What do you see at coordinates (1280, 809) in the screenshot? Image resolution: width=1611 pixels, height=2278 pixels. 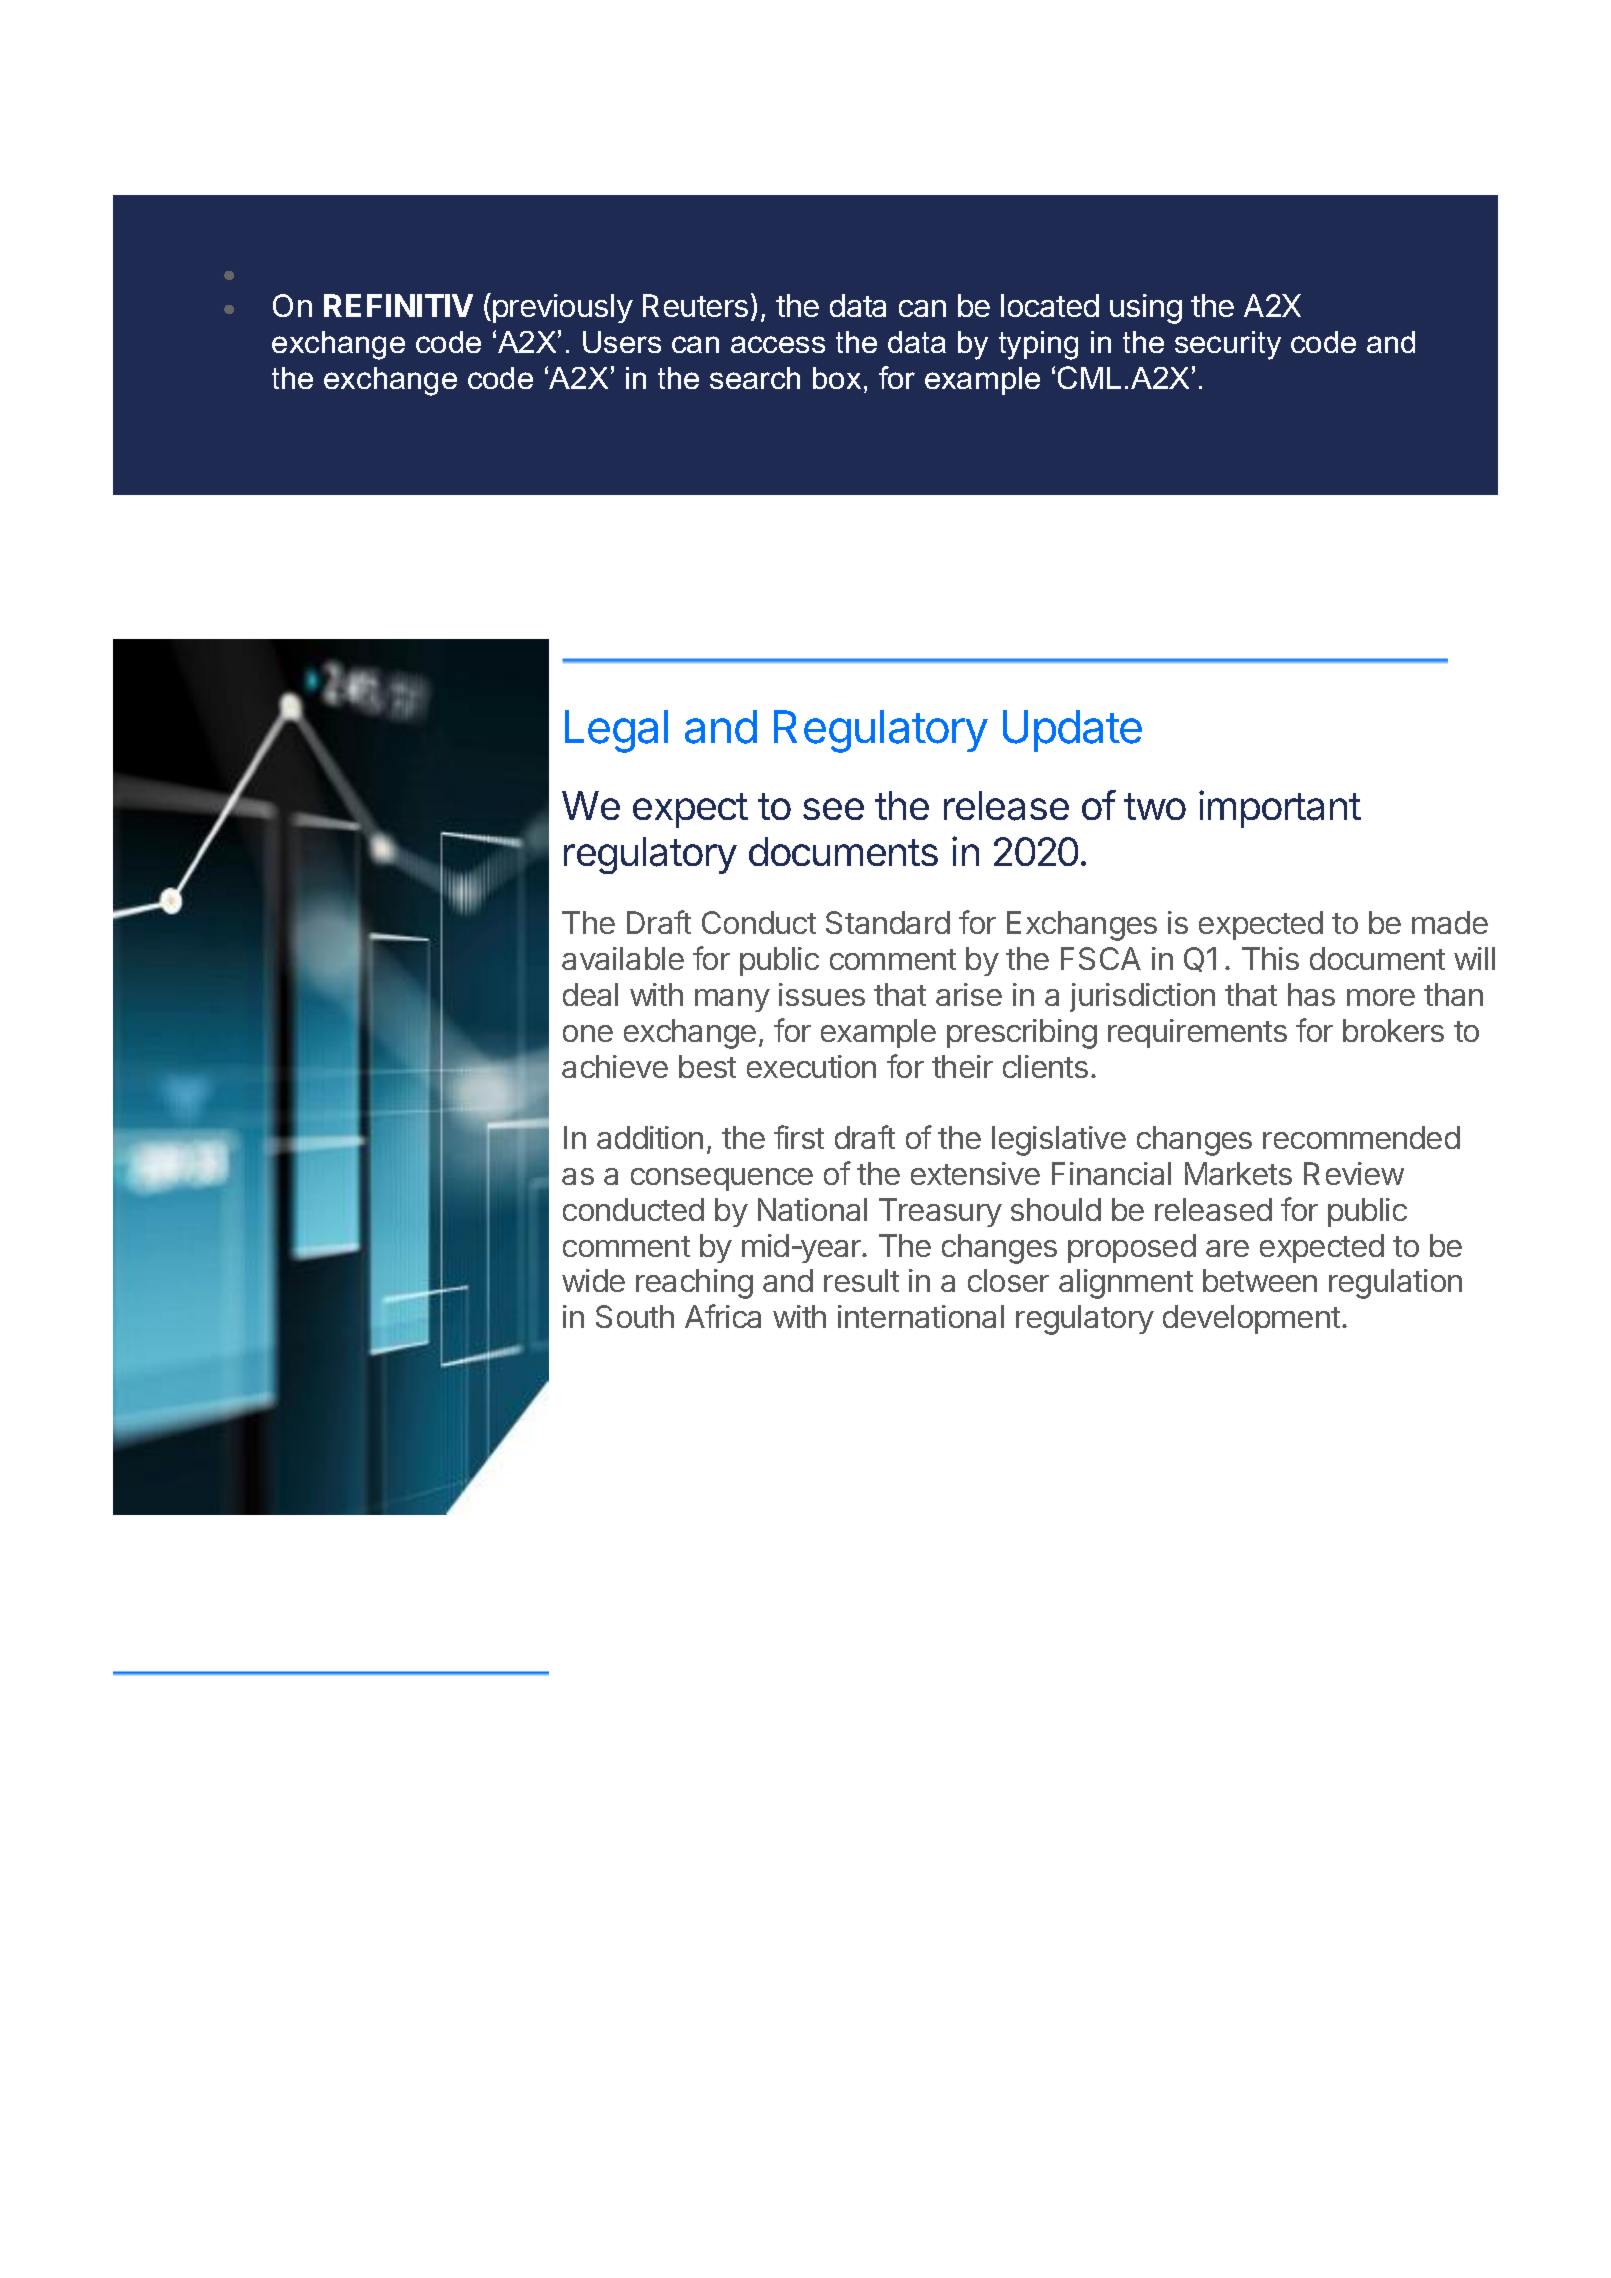 I see `important` at bounding box center [1280, 809].
